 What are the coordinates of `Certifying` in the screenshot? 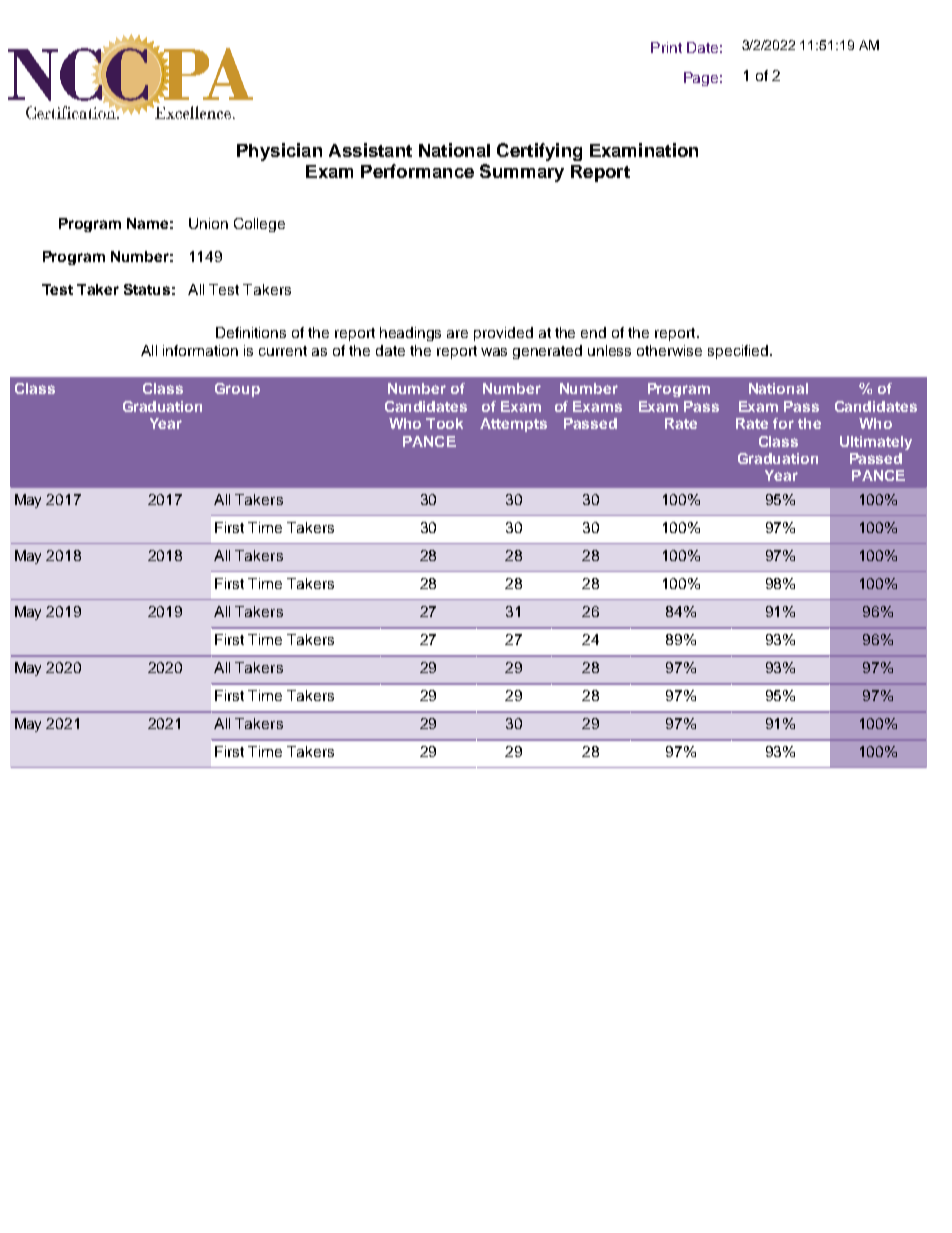 It's located at (539, 152).
